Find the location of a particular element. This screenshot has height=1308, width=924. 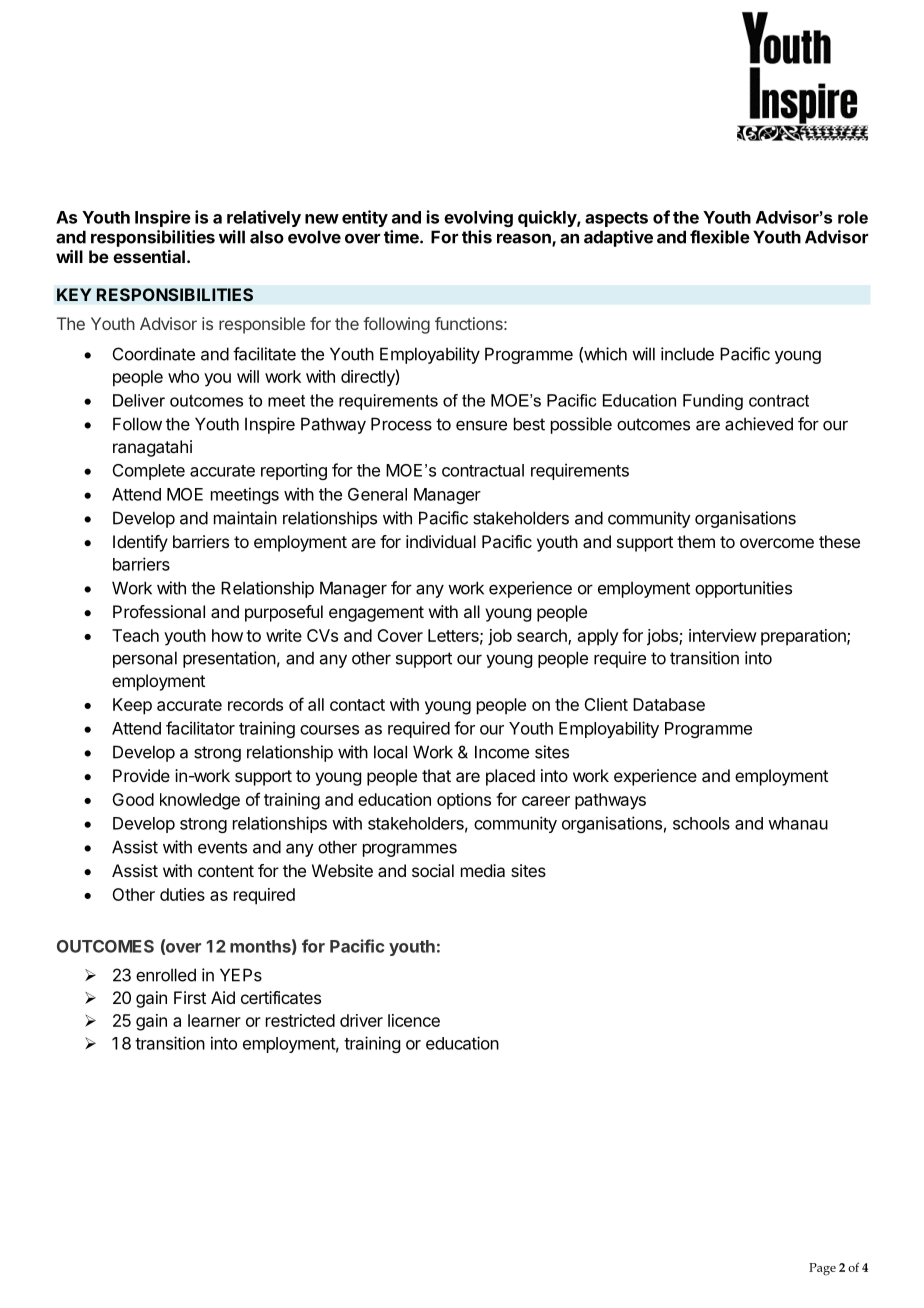

Income is located at coordinates (502, 752).
